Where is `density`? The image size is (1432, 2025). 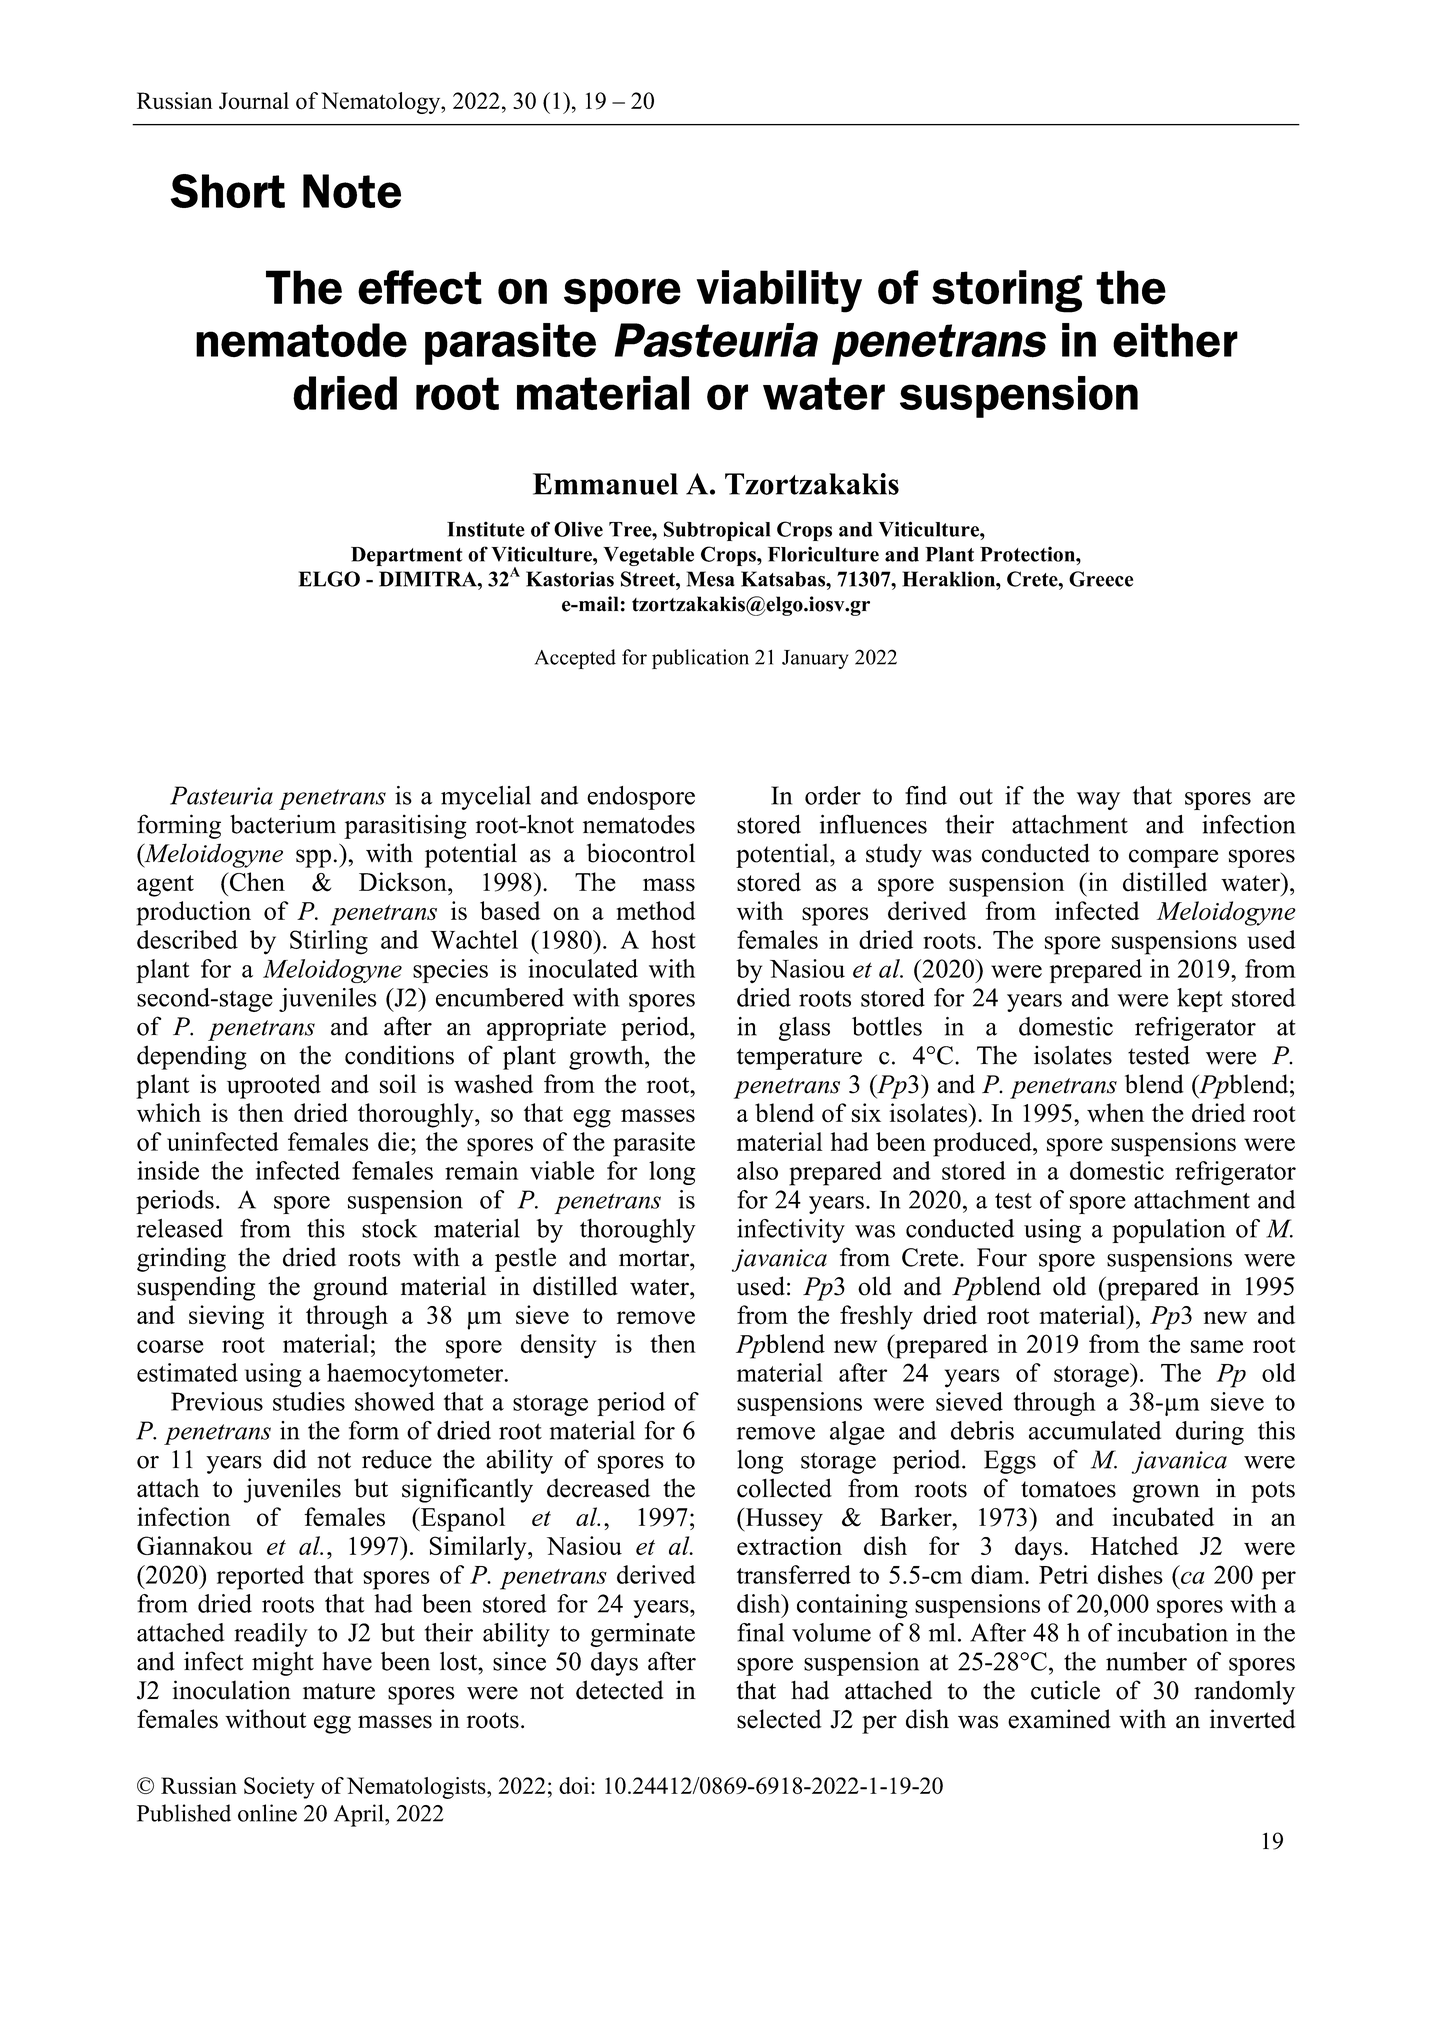
density is located at coordinates (558, 1346).
